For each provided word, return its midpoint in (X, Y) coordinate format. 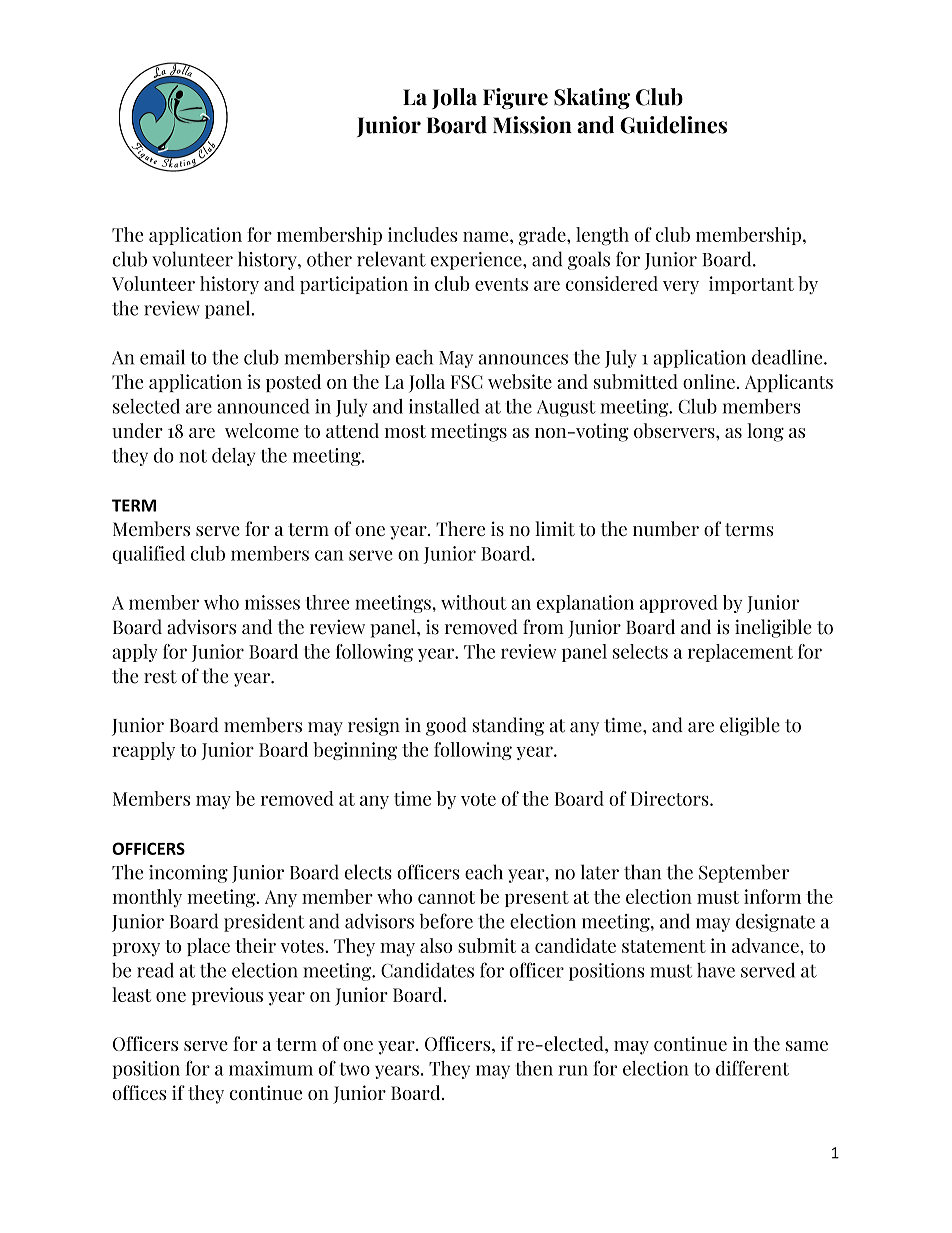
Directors (671, 798)
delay (233, 457)
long (765, 432)
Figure (515, 98)
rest (160, 677)
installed (444, 406)
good (446, 726)
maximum (271, 1068)
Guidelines (673, 125)
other (329, 259)
